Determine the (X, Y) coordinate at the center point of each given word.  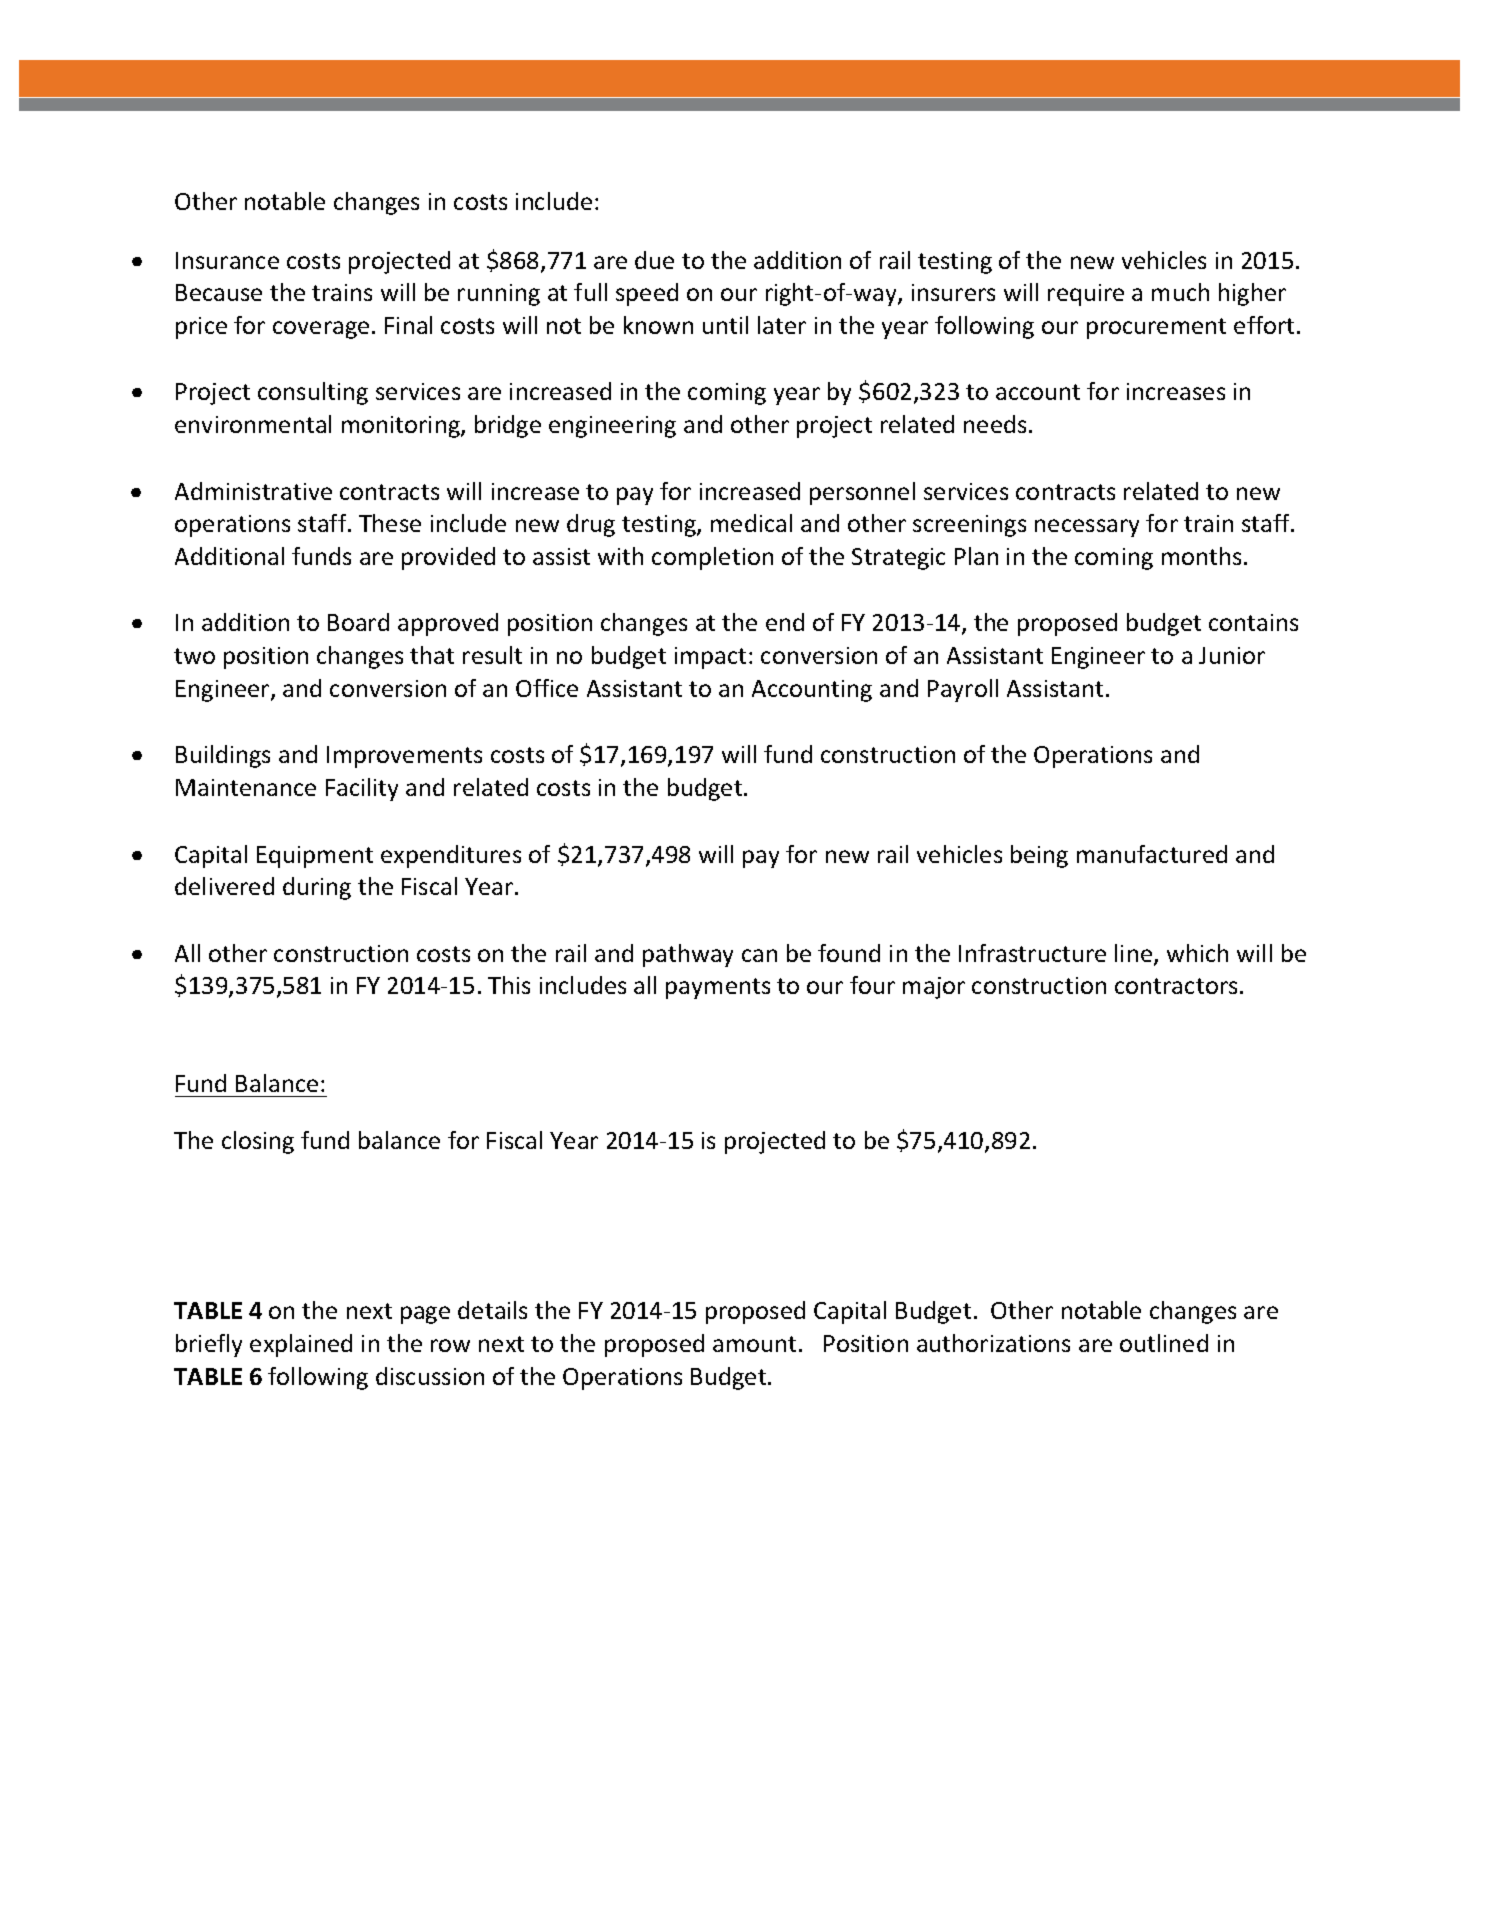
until (725, 325)
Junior (1232, 655)
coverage (321, 330)
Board (358, 622)
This (509, 985)
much (1180, 292)
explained (301, 1345)
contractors (1176, 986)
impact (710, 658)
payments (718, 988)
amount (754, 1344)
